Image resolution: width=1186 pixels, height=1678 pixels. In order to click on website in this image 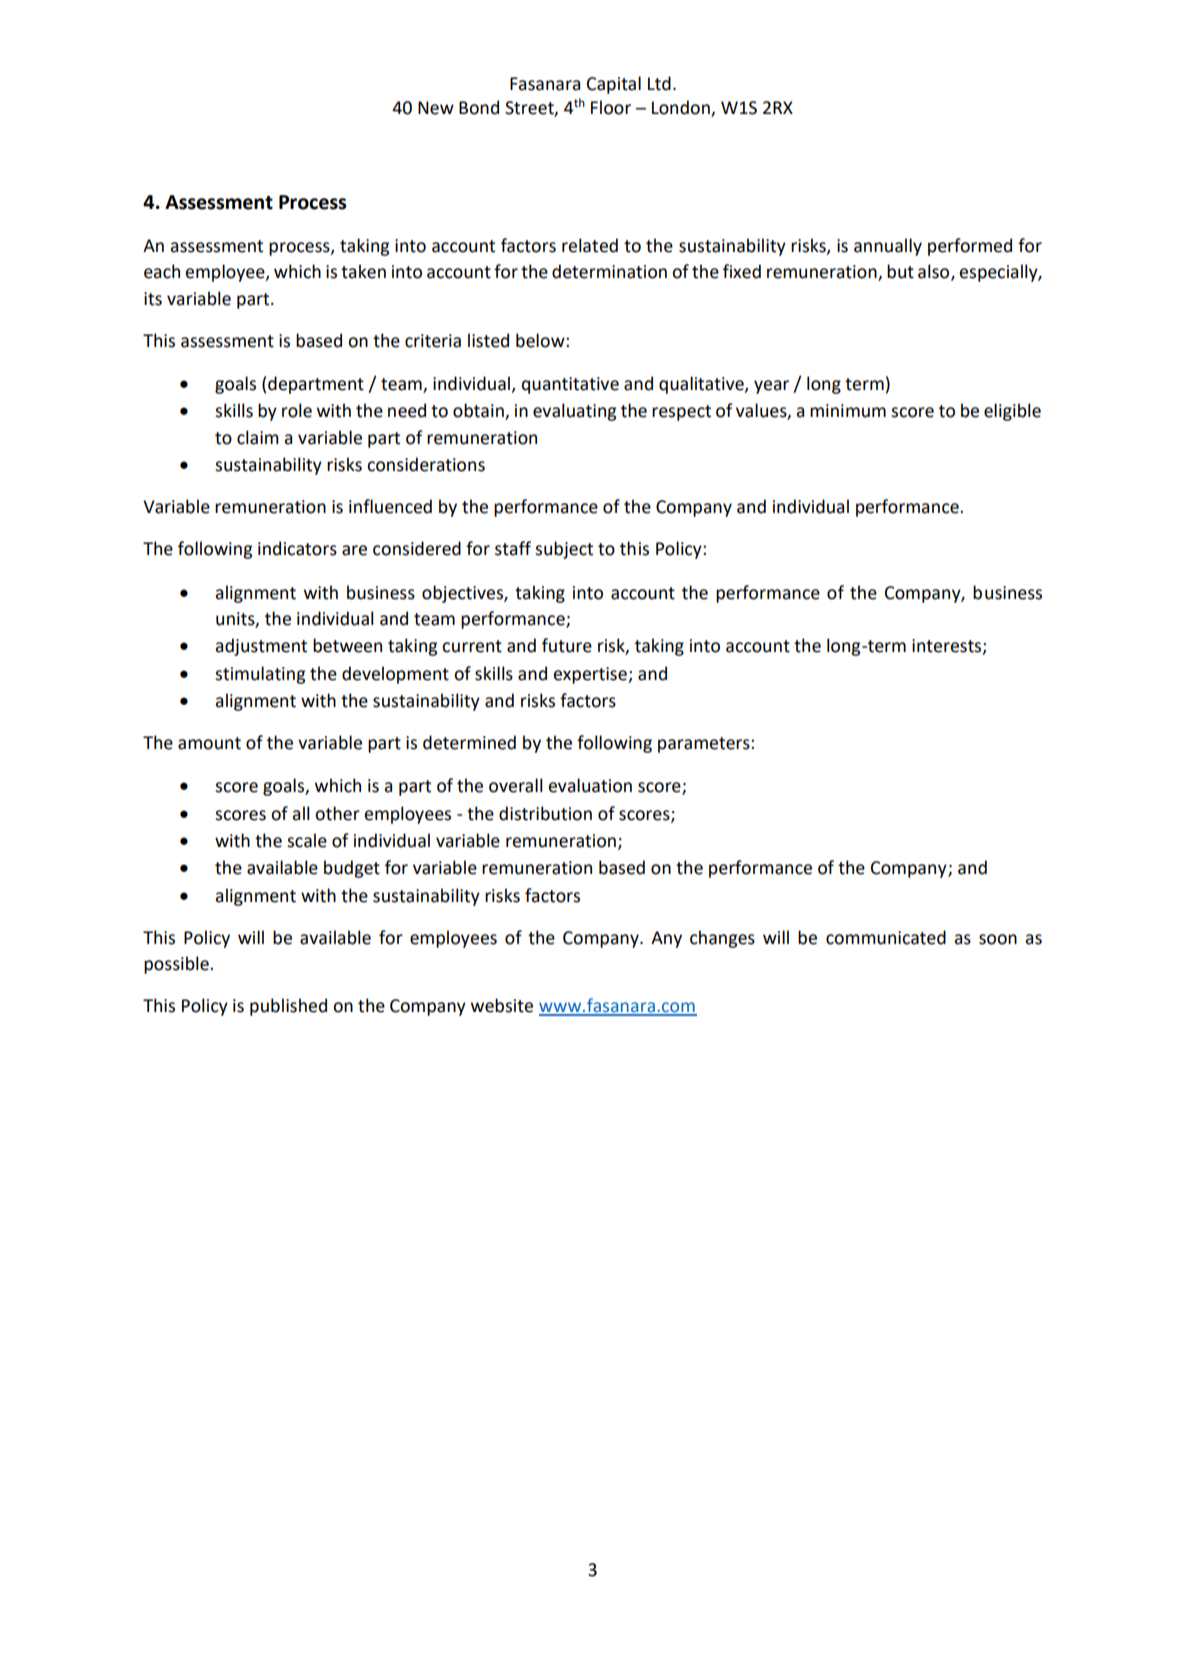, I will do `click(502, 1005)`.
